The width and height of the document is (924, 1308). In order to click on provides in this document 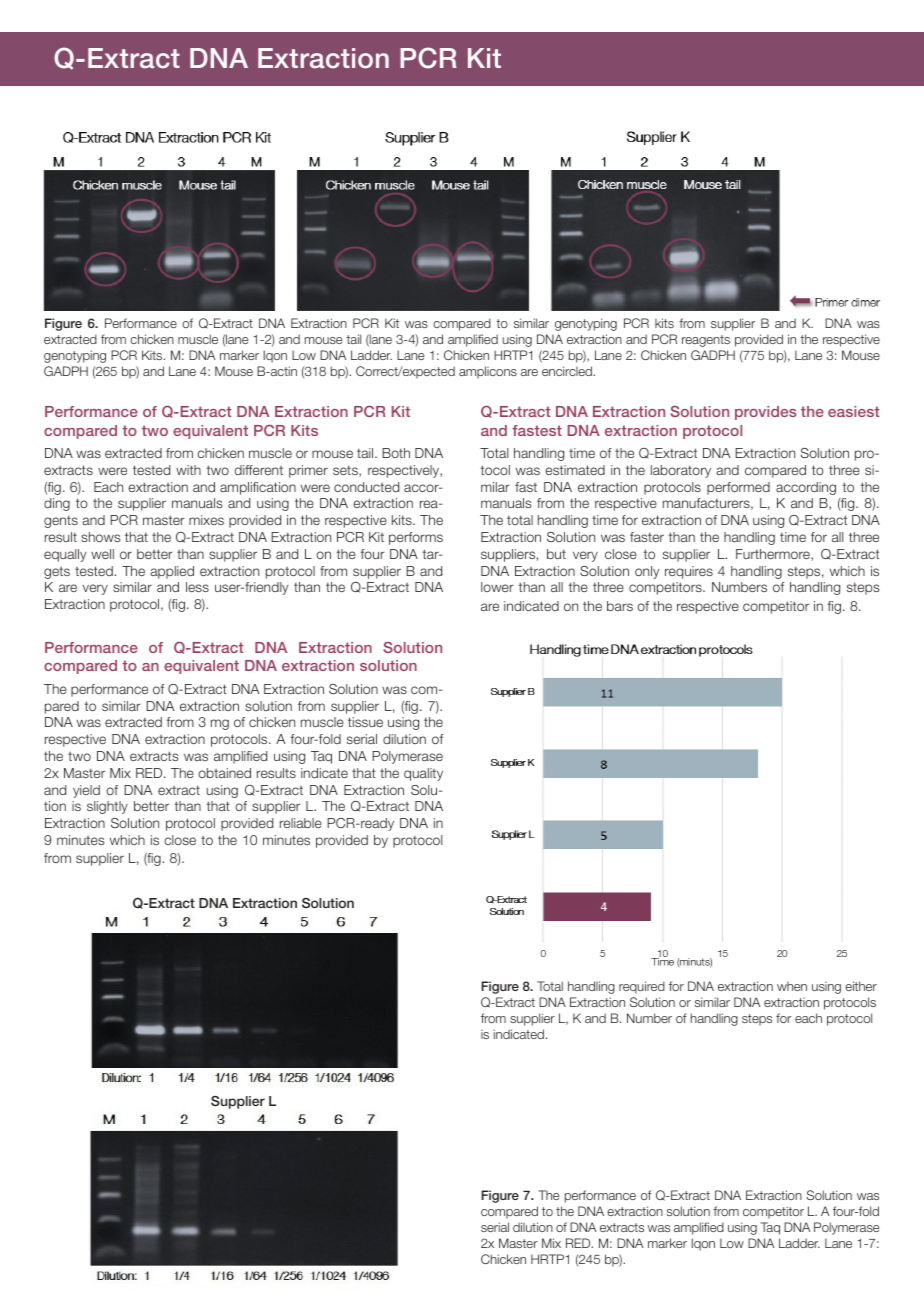, I will do `click(766, 413)`.
